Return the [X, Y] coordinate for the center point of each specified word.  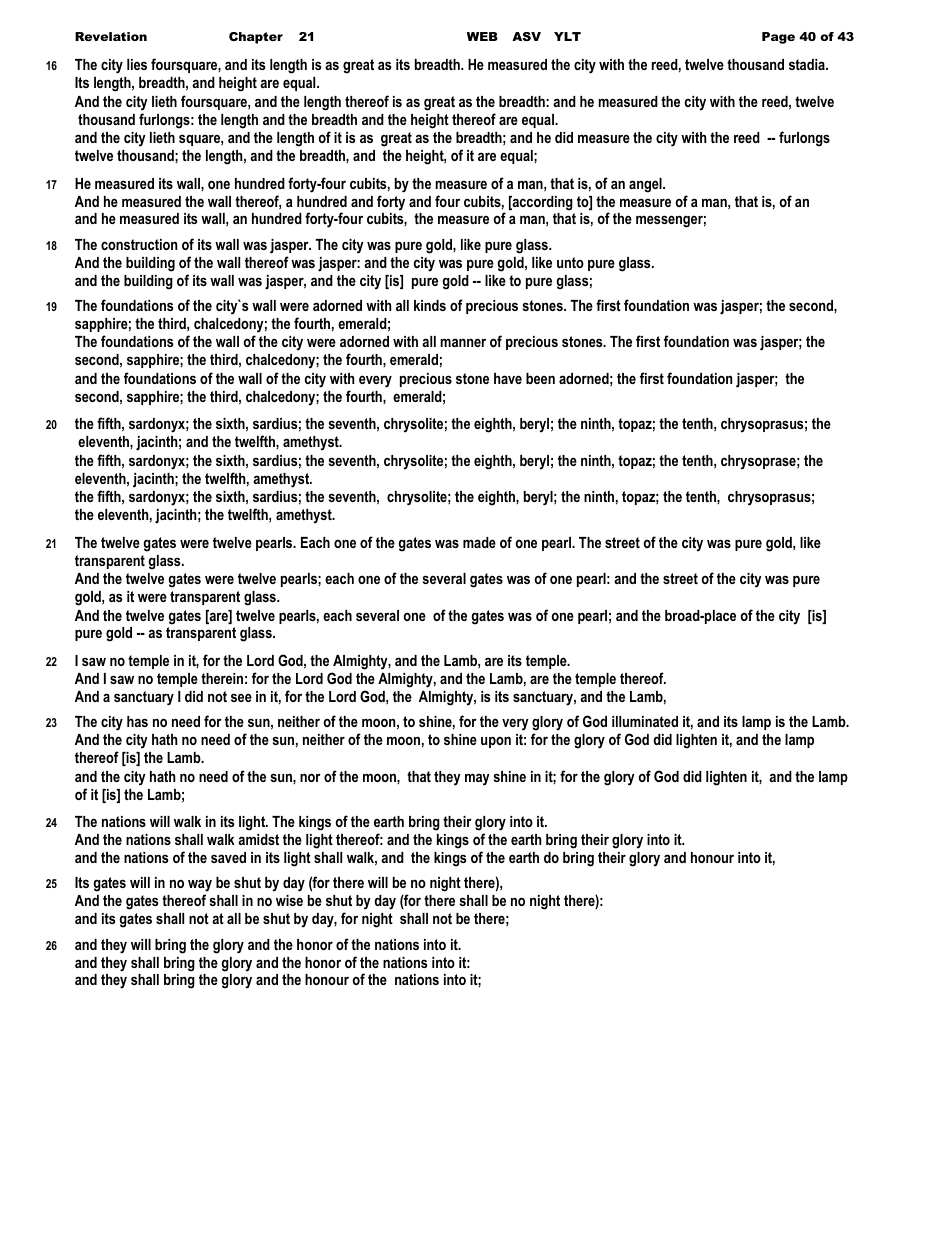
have [508, 378]
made [479, 542]
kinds [430, 305]
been [540, 378]
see [241, 697]
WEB [482, 36]
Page [778, 38]
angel [646, 185]
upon [496, 742]
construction [139, 244]
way [200, 887]
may [477, 779]
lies [137, 64]
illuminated [645, 721]
